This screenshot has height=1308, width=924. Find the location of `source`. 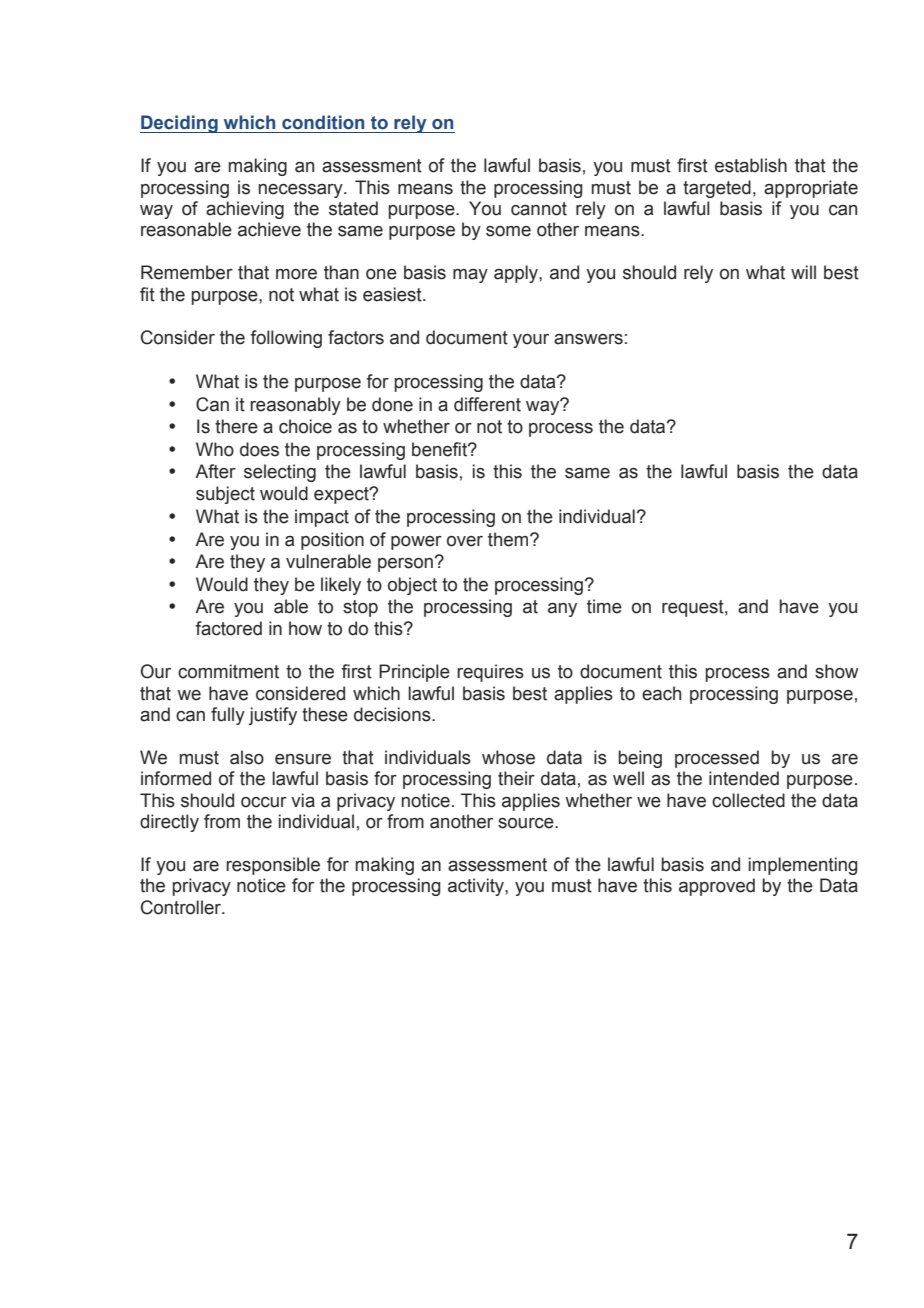

source is located at coordinates (527, 823).
